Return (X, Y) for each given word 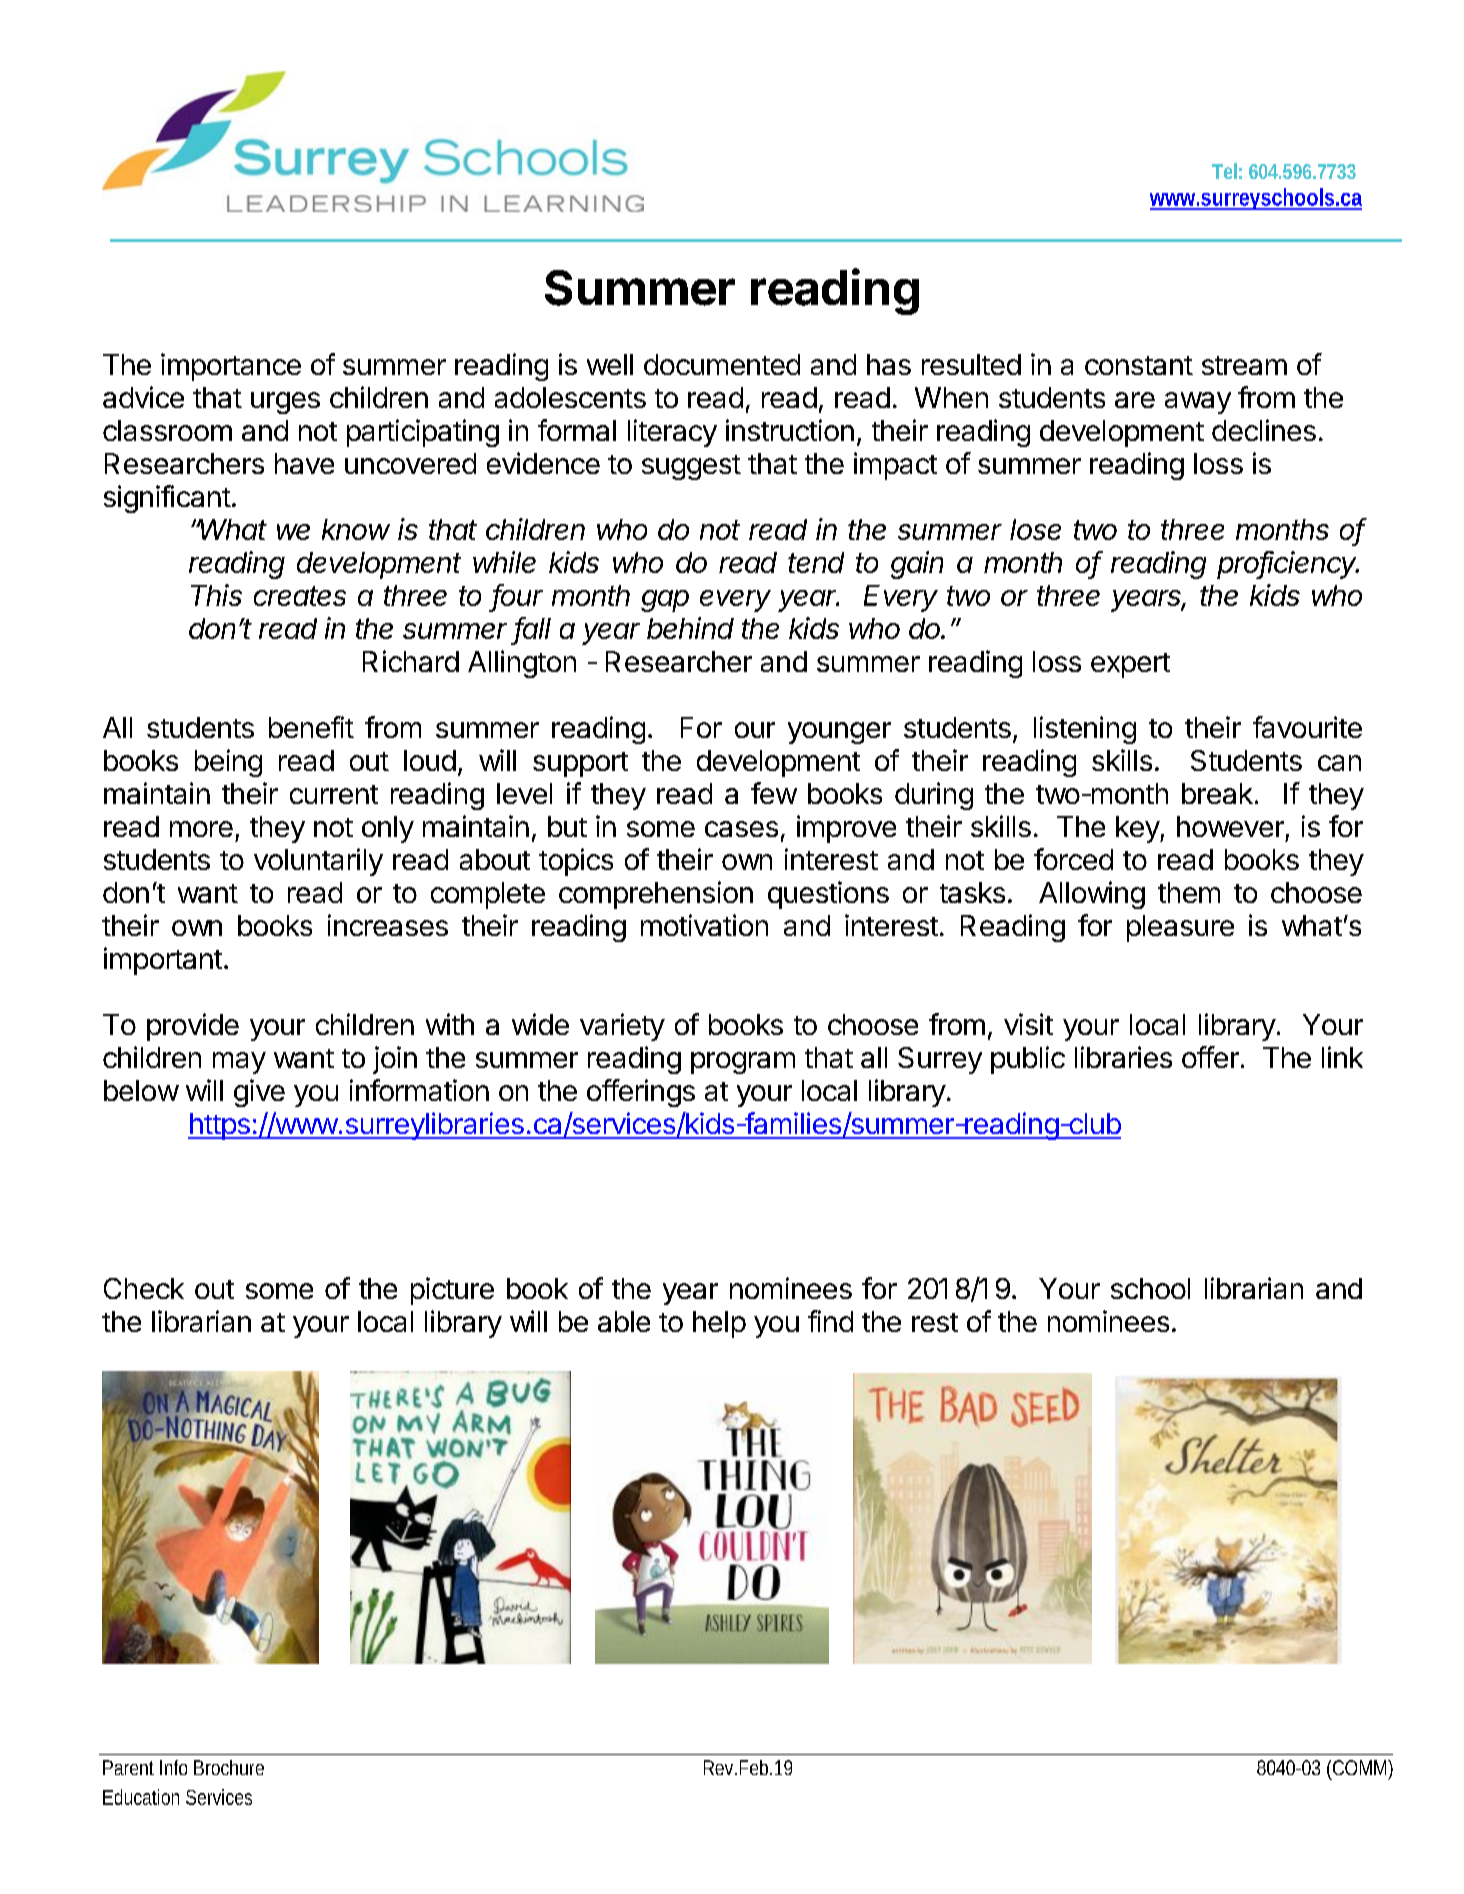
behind (690, 628)
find (830, 1321)
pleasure (1180, 928)
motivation (704, 925)
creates (300, 596)
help (719, 1324)
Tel (1224, 171)
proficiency (1288, 565)
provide (193, 1027)
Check (144, 1288)
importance (231, 367)
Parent (128, 1767)
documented (722, 364)
